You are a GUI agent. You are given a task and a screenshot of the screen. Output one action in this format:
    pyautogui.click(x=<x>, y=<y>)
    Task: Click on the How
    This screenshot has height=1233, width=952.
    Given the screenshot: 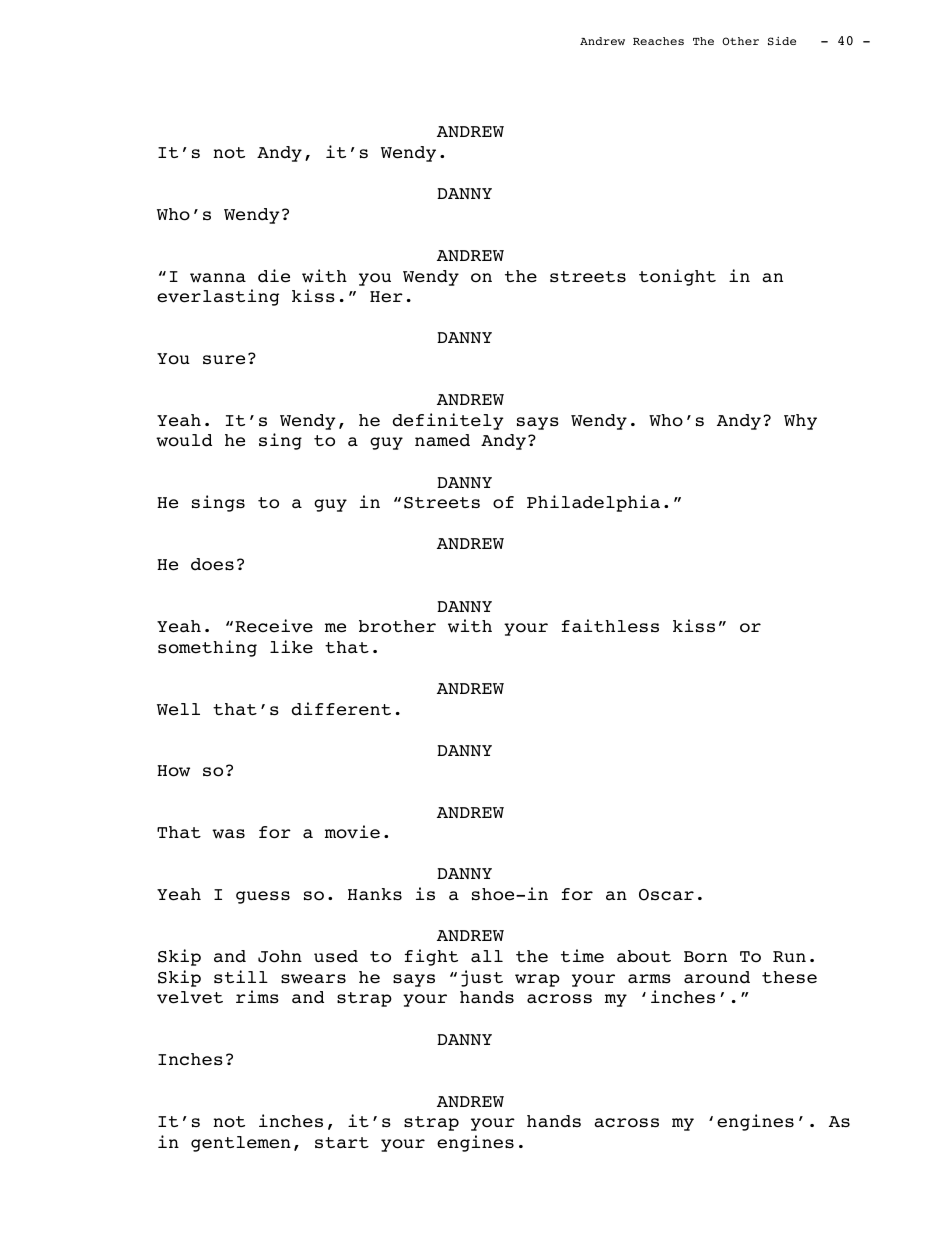 What is the action you would take?
    pyautogui.click(x=173, y=771)
